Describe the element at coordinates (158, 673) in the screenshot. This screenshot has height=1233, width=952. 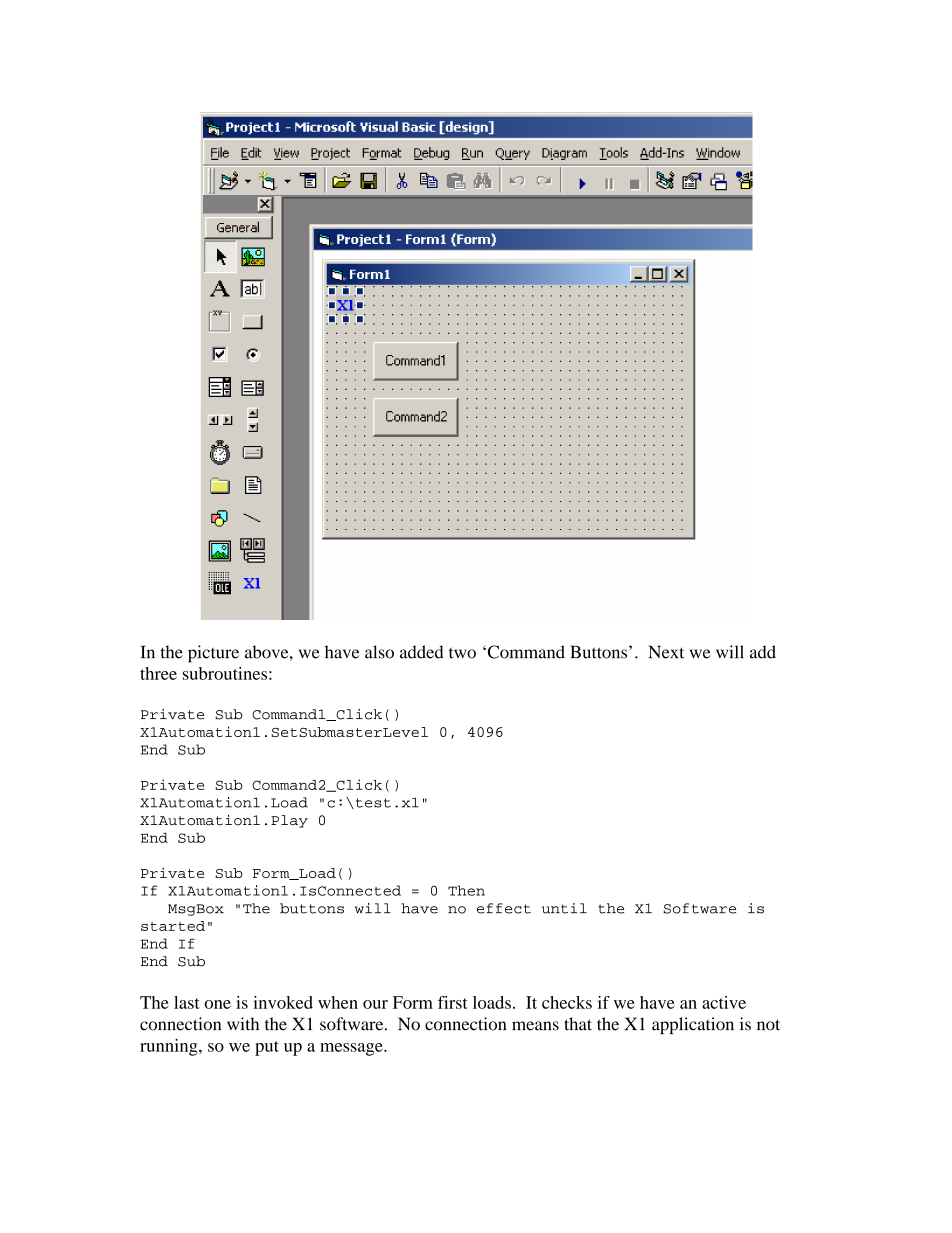
I see `three` at that location.
